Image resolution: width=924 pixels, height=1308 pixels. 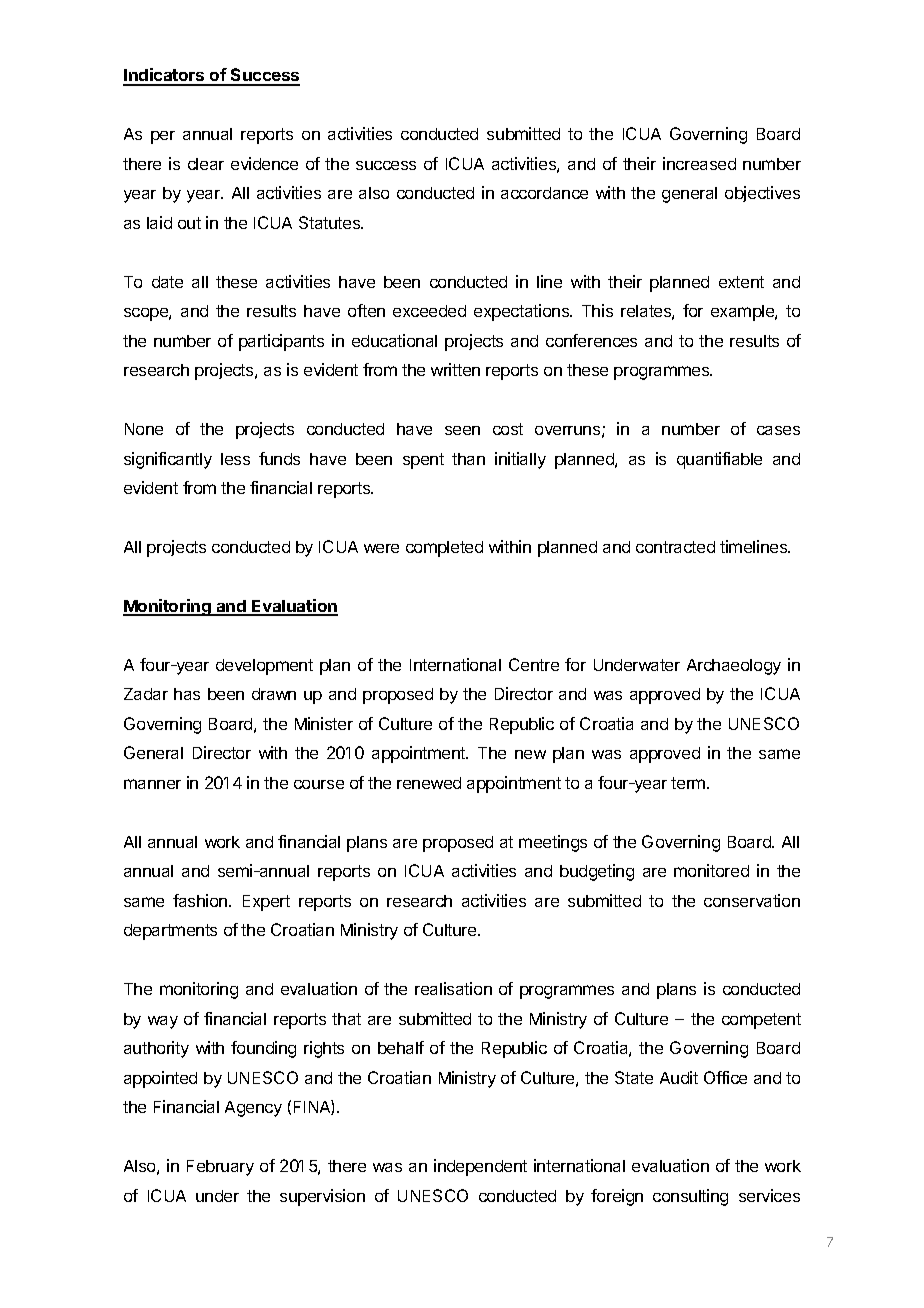 What do you see at coordinates (690, 1197) in the screenshot?
I see `consulting` at bounding box center [690, 1197].
